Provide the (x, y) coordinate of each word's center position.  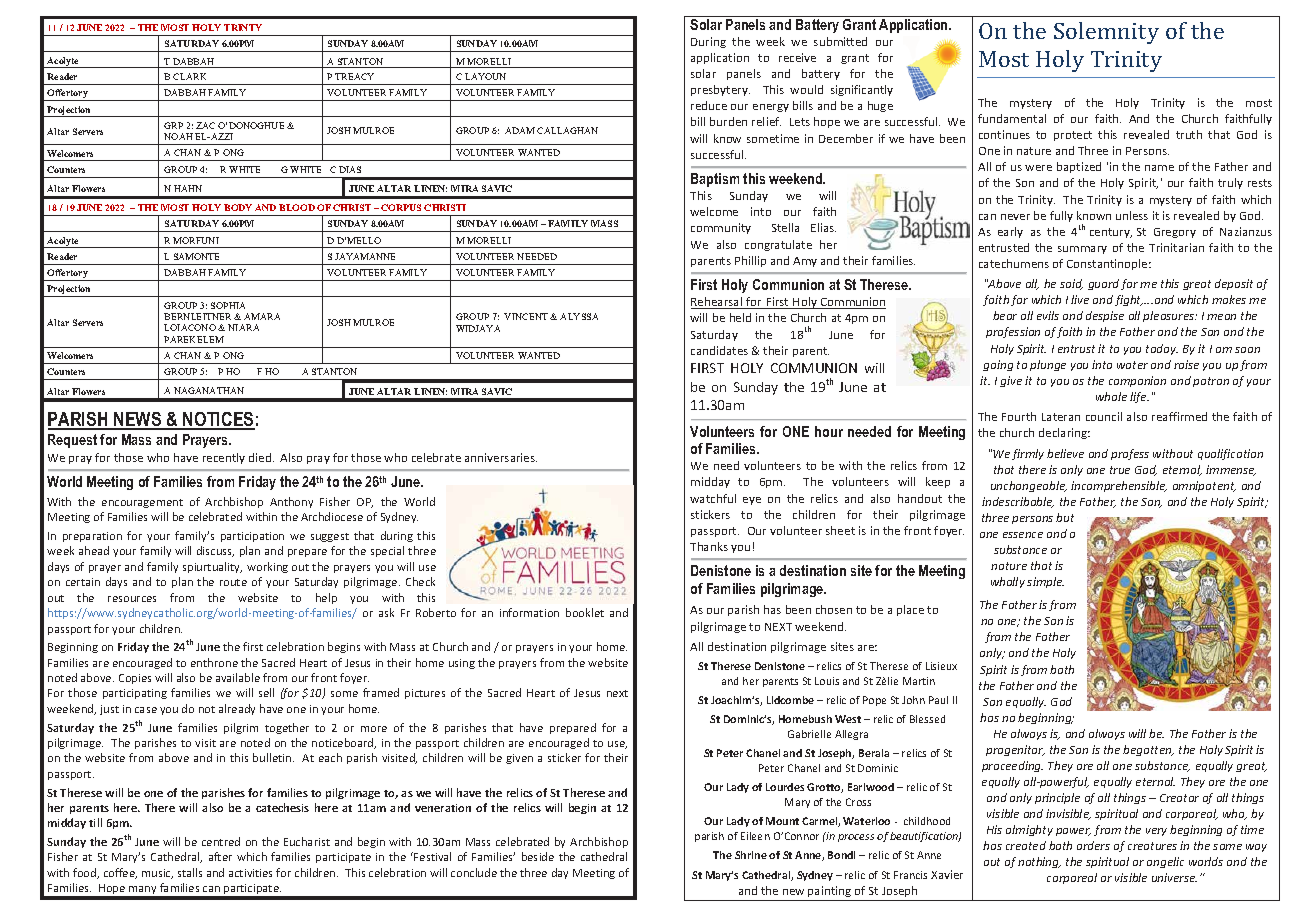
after (220, 856)
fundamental (1012, 118)
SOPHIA (228, 305)
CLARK (189, 76)
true (1120, 470)
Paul (938, 700)
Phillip (750, 261)
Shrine (751, 855)
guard (1103, 284)
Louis (827, 681)
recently (224, 458)
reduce (709, 105)
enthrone (214, 662)
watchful (713, 498)
